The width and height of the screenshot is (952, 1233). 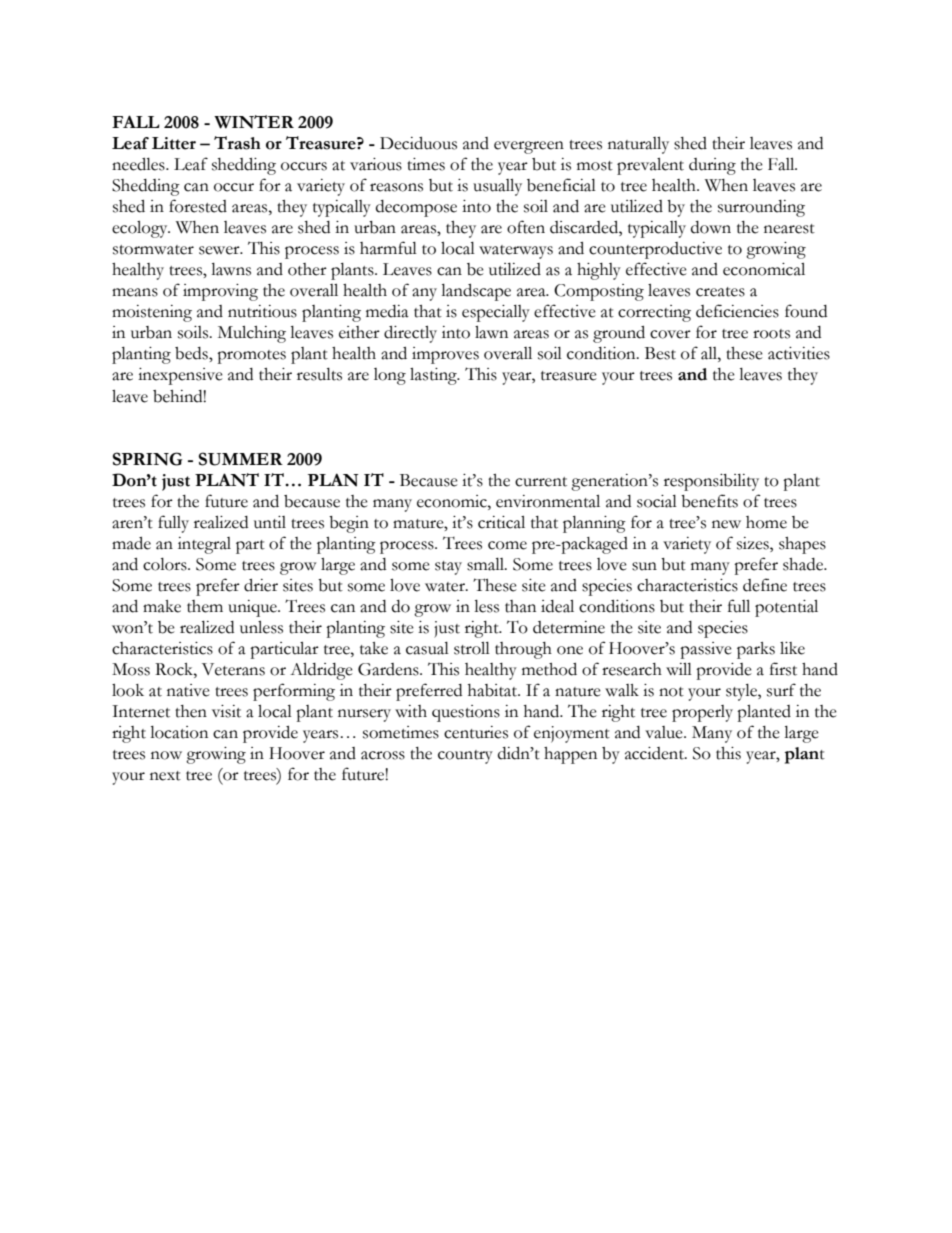 What do you see at coordinates (476, 292) in the screenshot?
I see `landscape` at bounding box center [476, 292].
